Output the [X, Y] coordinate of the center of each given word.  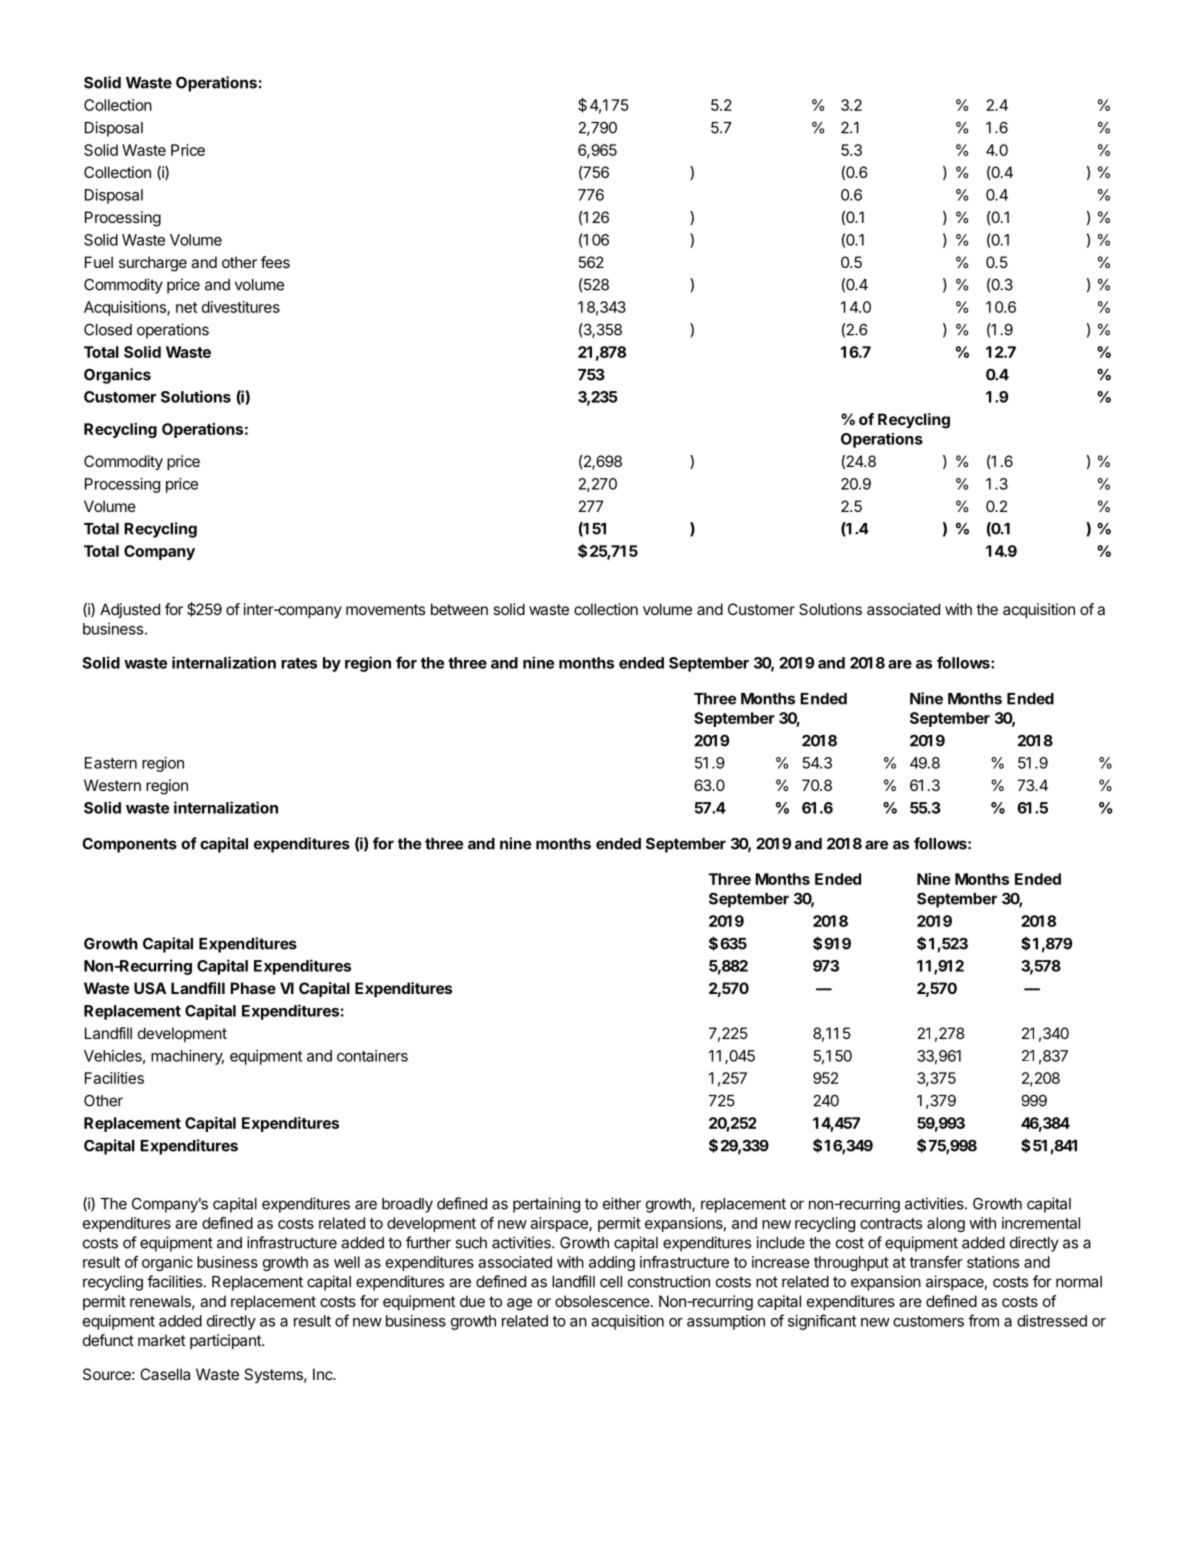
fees [275, 262]
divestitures [241, 307]
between [459, 609]
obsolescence [602, 1301]
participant [226, 1341]
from [983, 1320]
